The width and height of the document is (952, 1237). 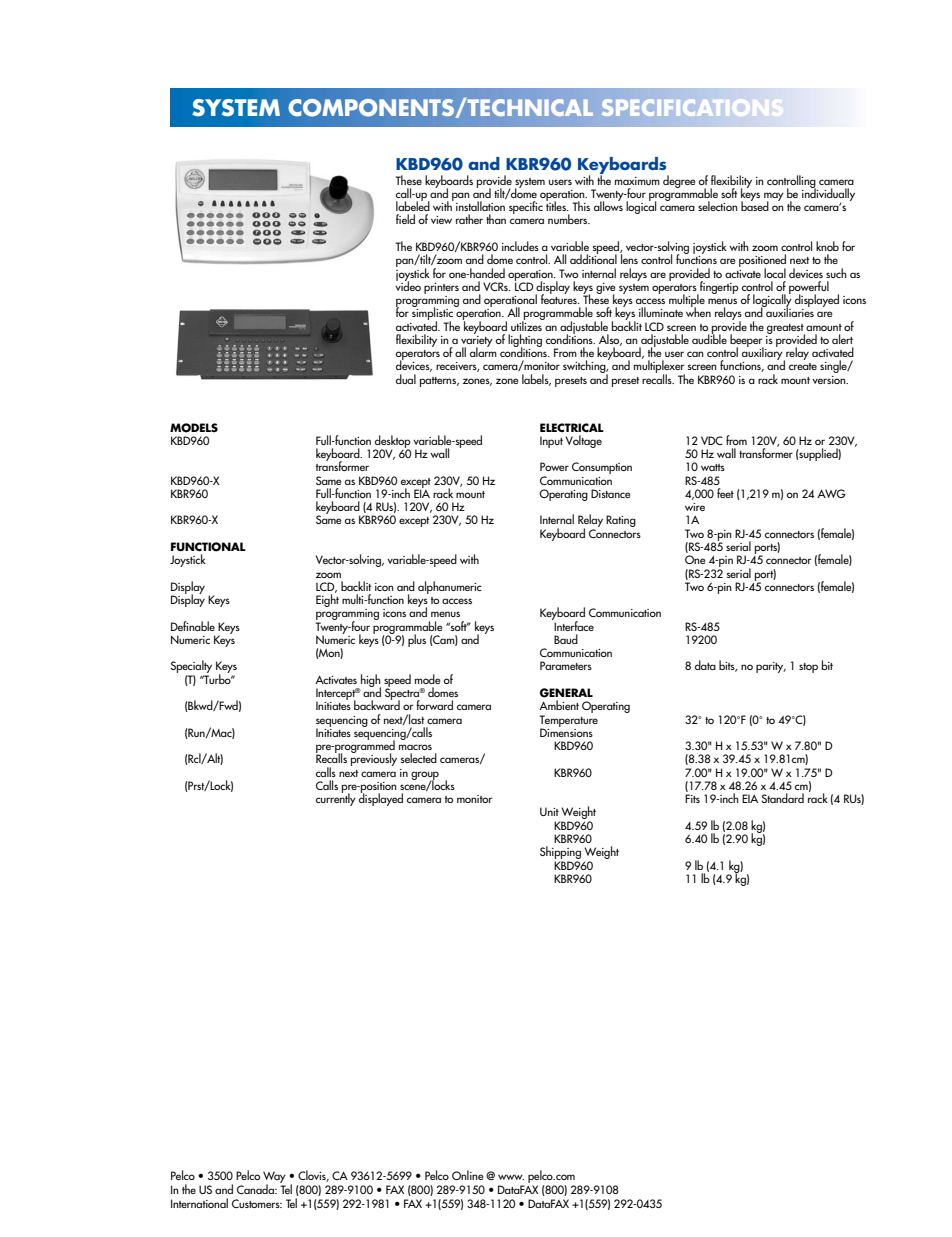 I want to click on Specialty, so click(x=191, y=668).
